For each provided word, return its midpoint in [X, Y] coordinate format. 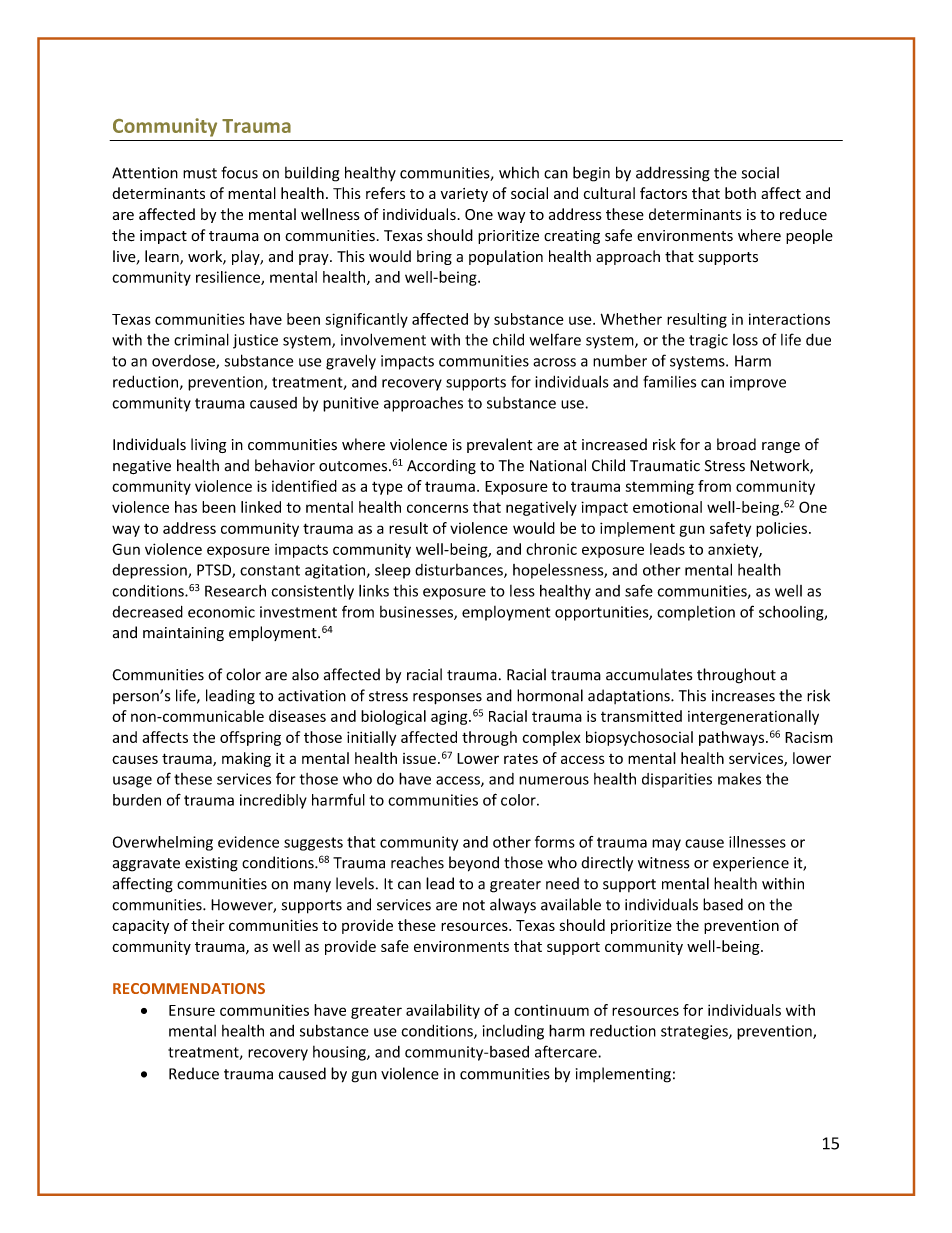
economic [221, 612]
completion [696, 613]
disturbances [460, 571]
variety [464, 195]
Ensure [192, 1010]
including [513, 1032]
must [200, 173]
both [740, 193]
